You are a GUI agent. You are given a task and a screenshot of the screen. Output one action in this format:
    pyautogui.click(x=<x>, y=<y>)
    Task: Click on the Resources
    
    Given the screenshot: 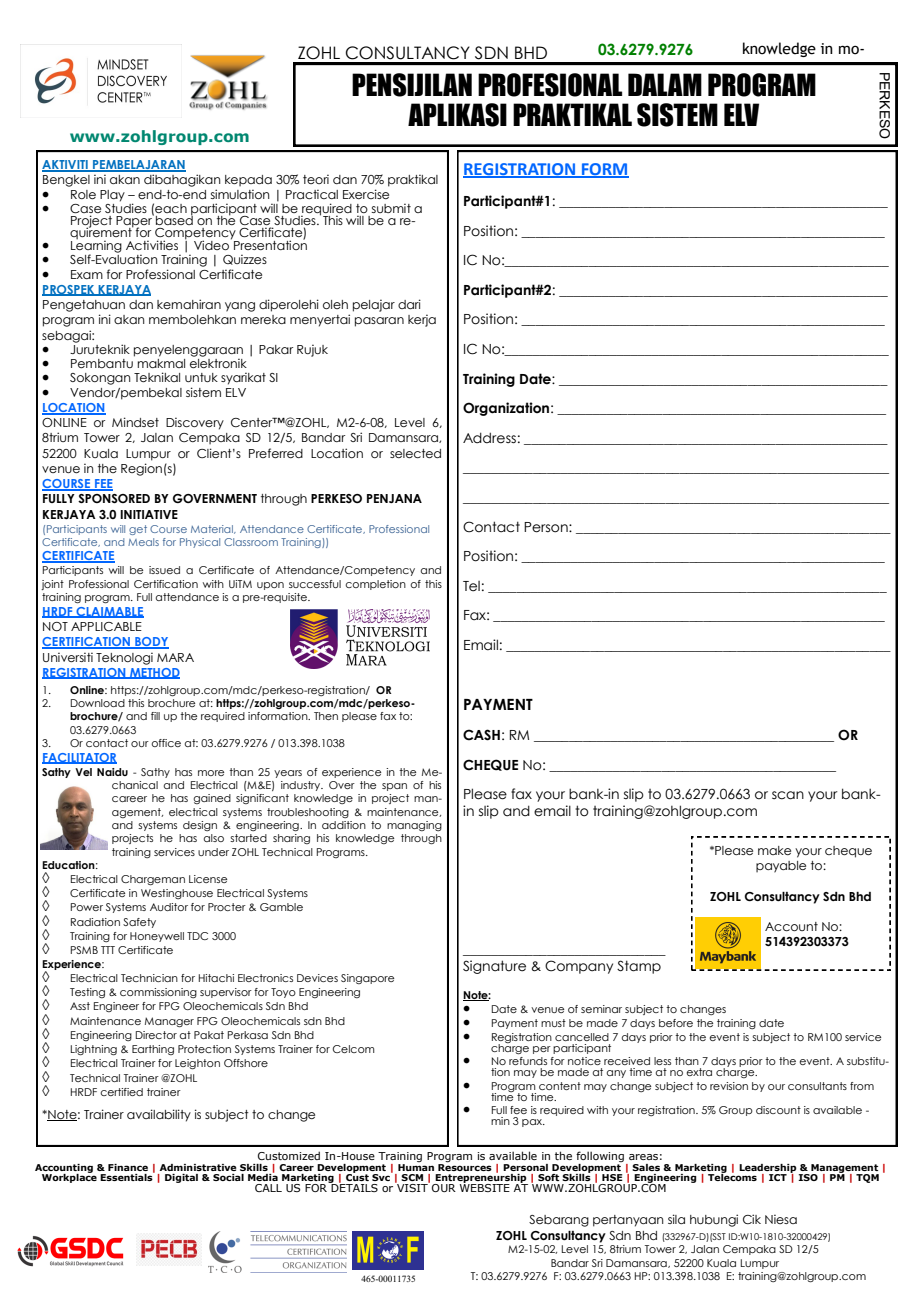 What is the action you would take?
    pyautogui.click(x=465, y=1166)
